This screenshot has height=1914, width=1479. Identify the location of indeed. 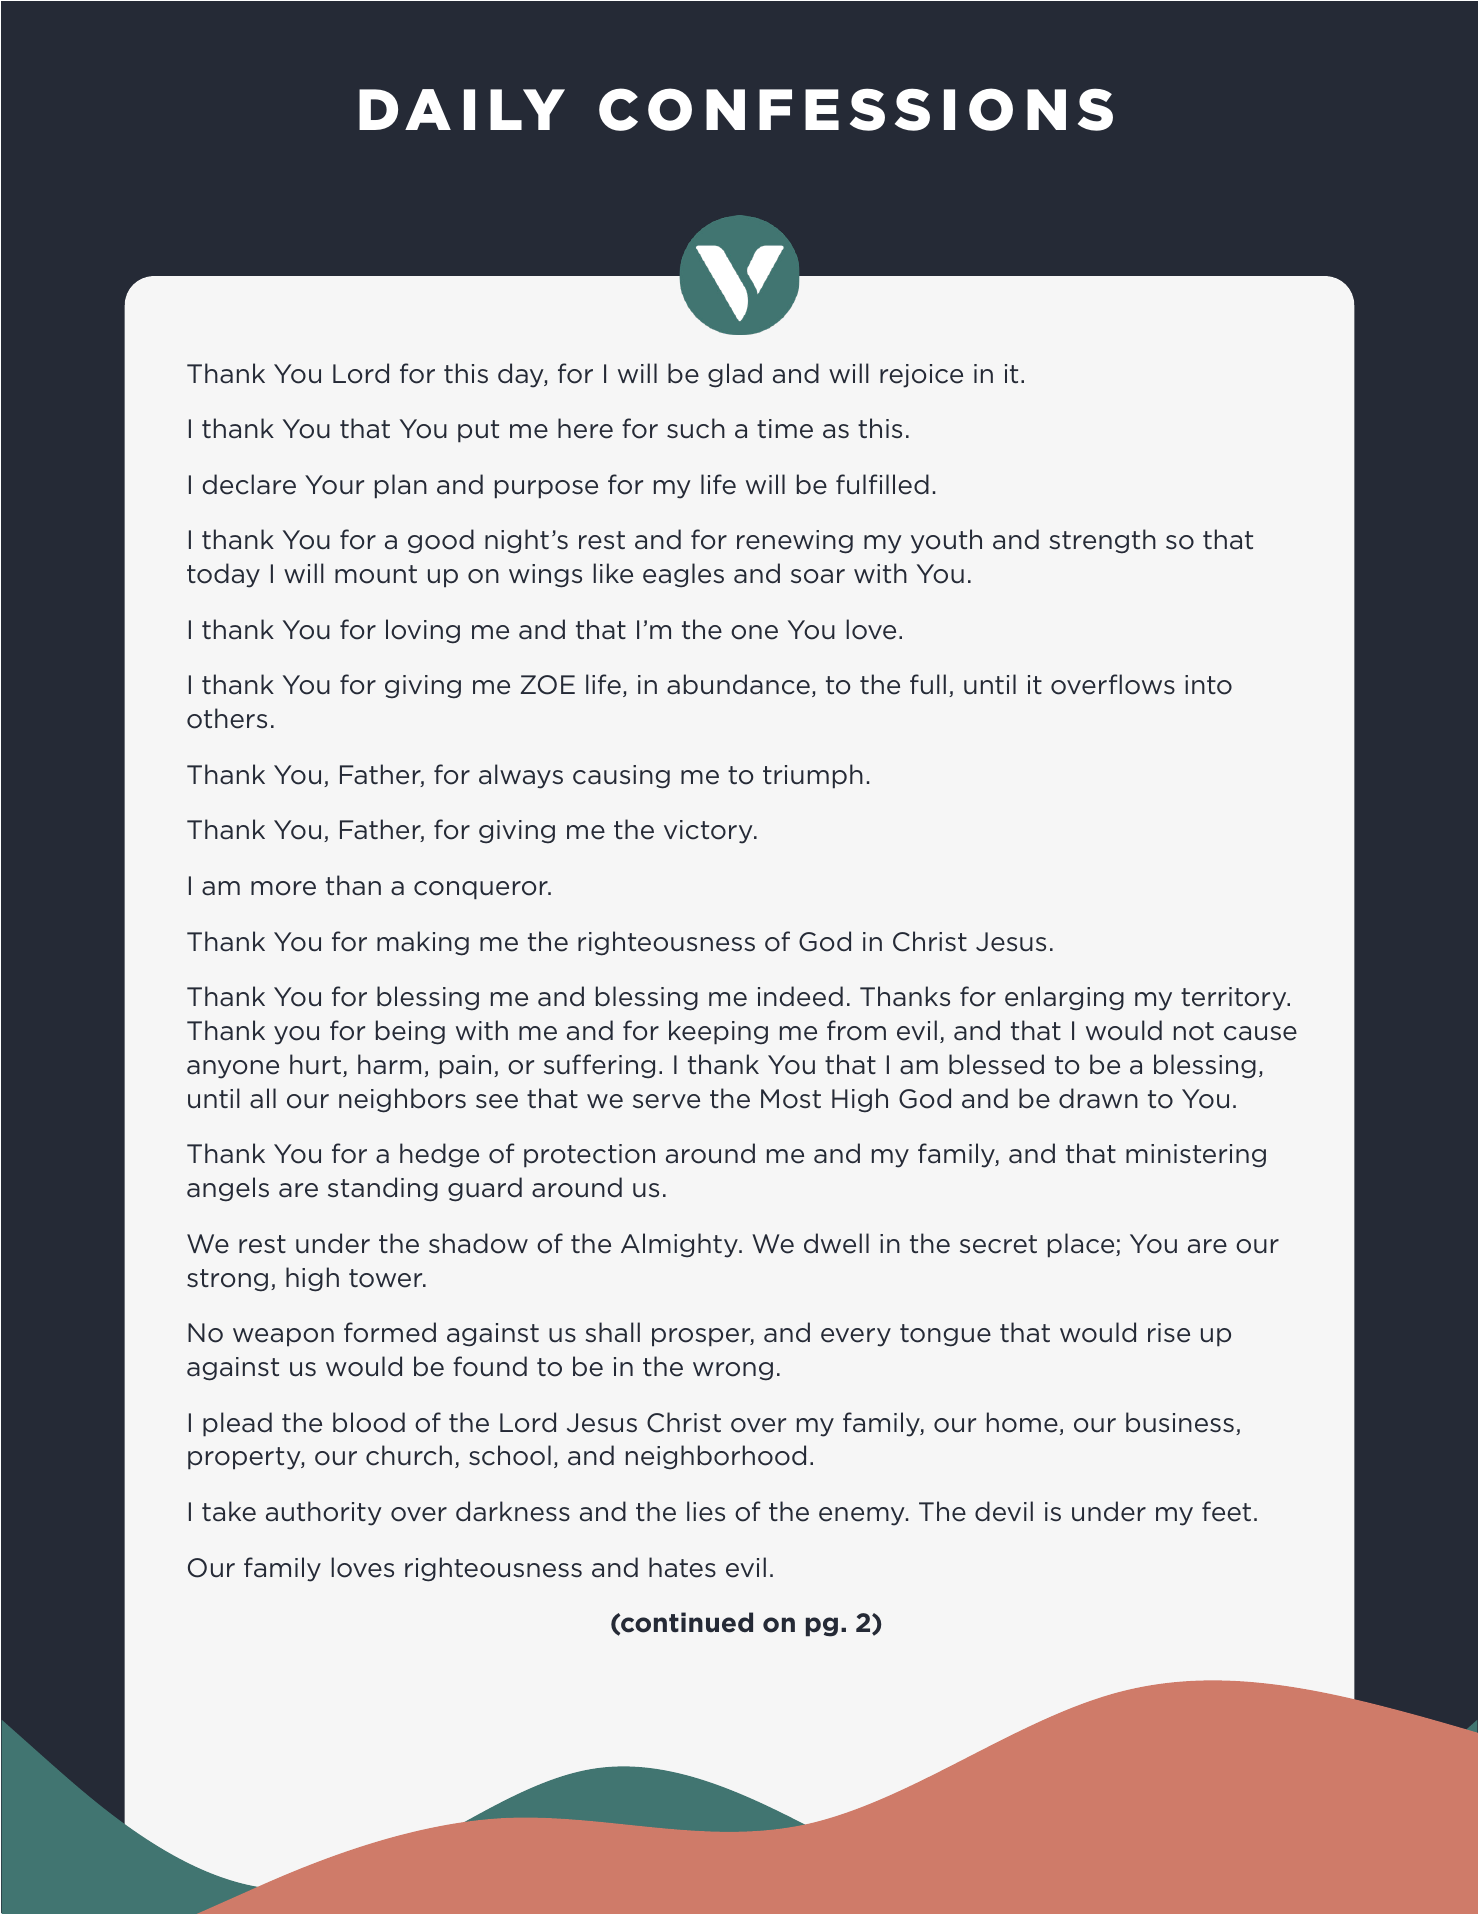
(800, 996).
